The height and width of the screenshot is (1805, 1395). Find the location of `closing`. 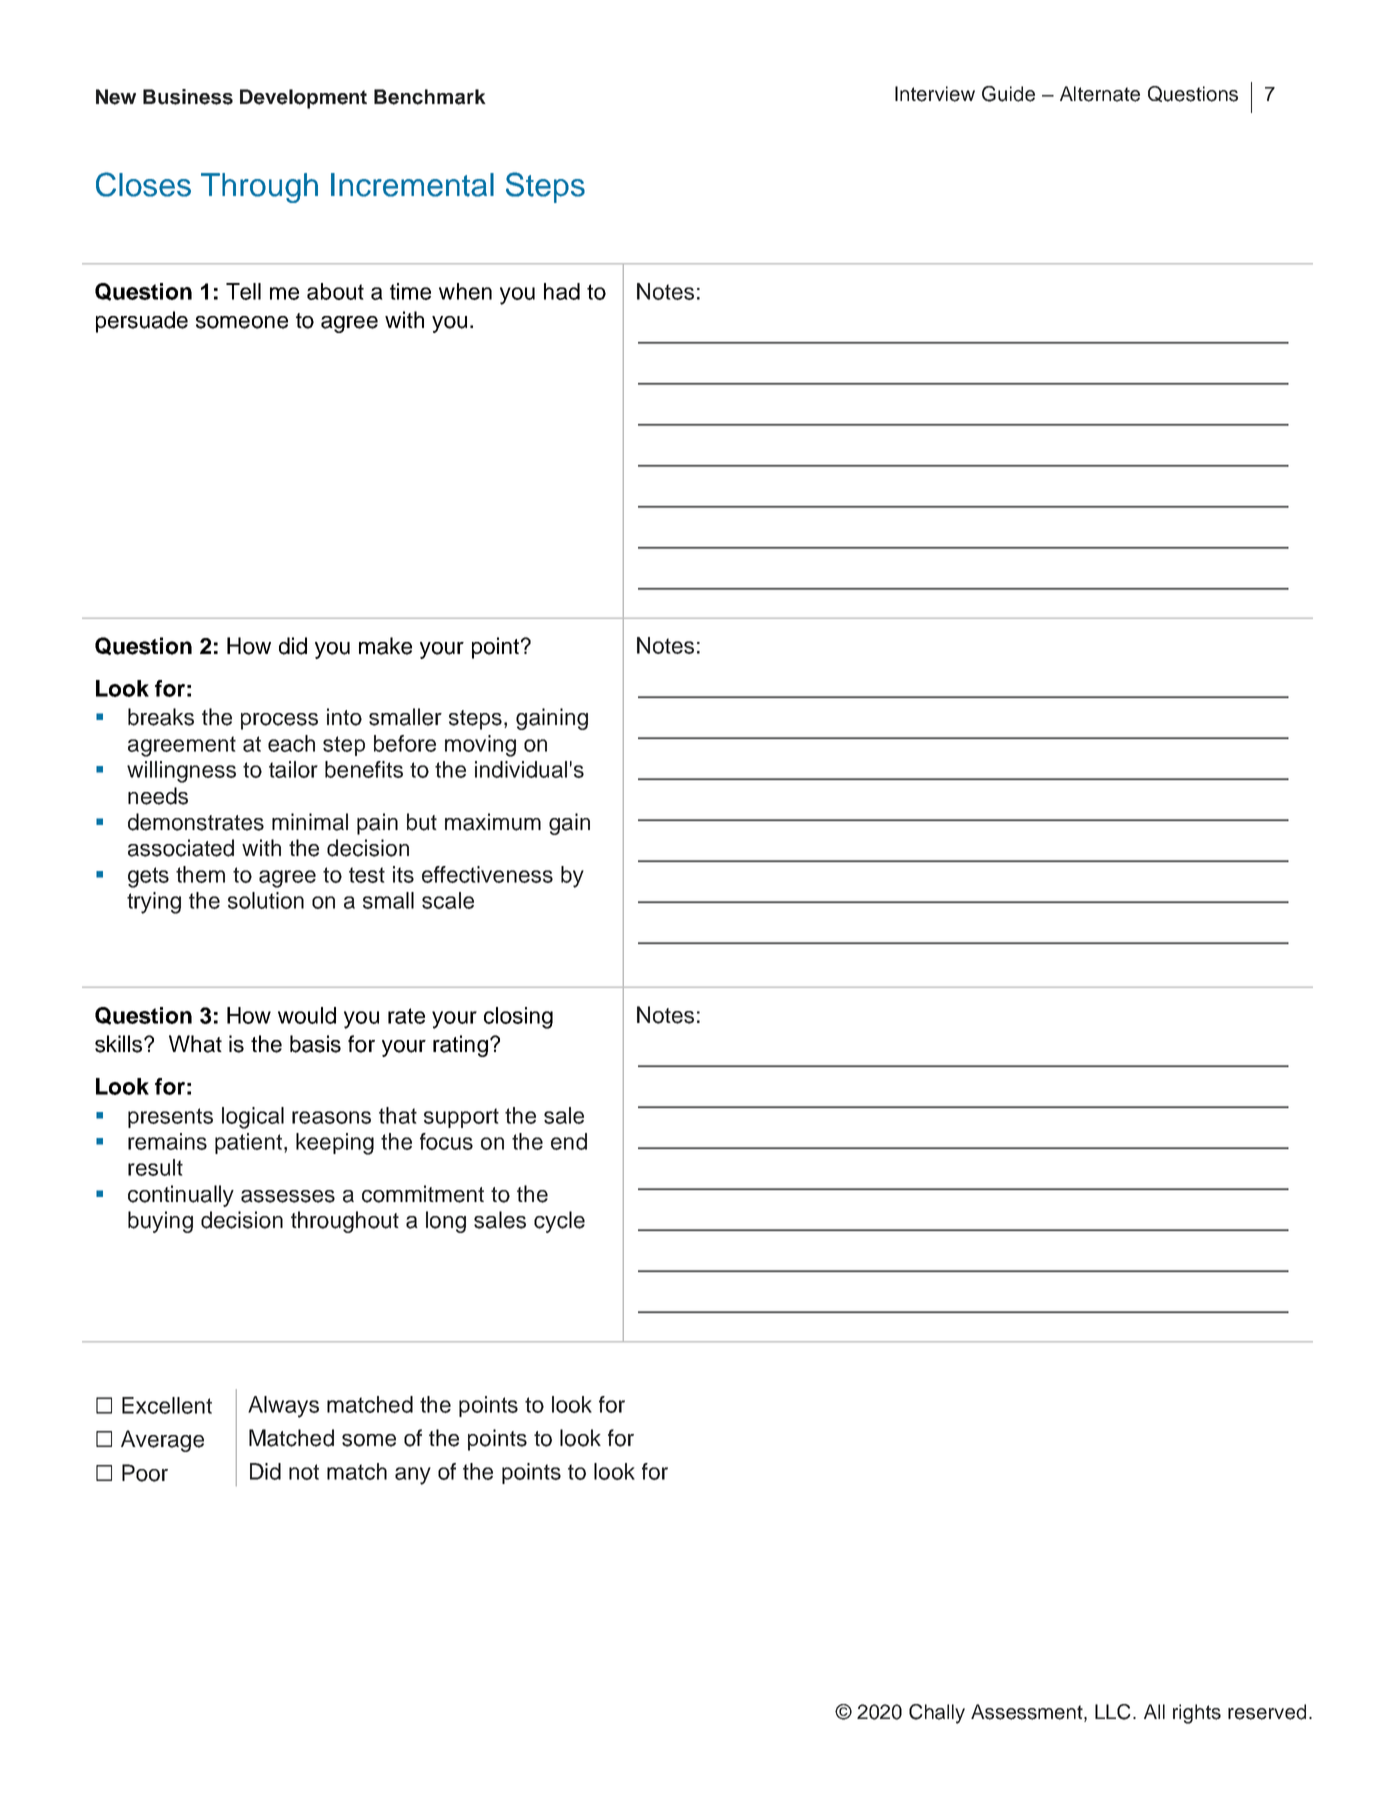

closing is located at coordinates (518, 1018).
